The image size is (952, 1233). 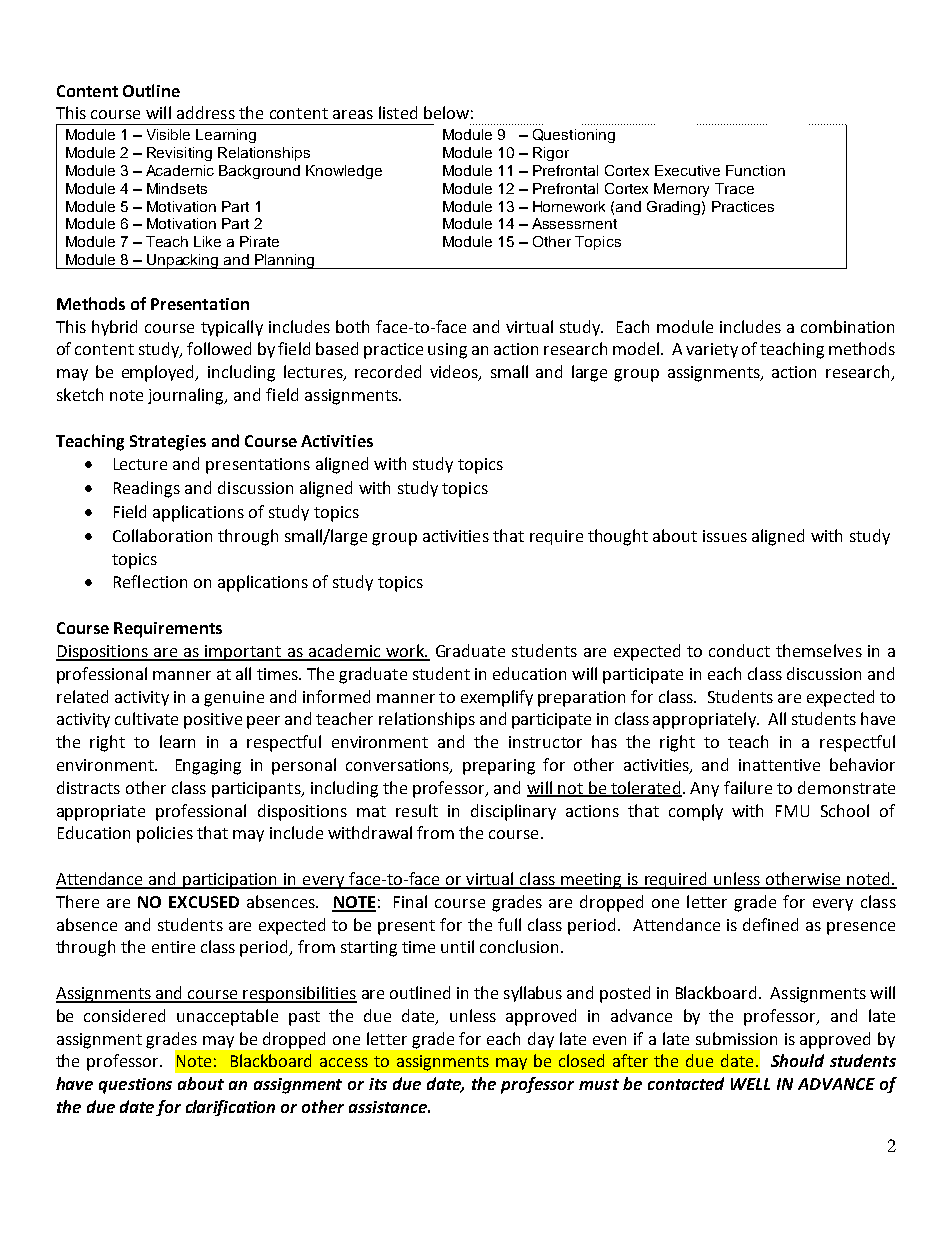 What do you see at coordinates (513, 812) in the screenshot?
I see `disciplinary` at bounding box center [513, 812].
